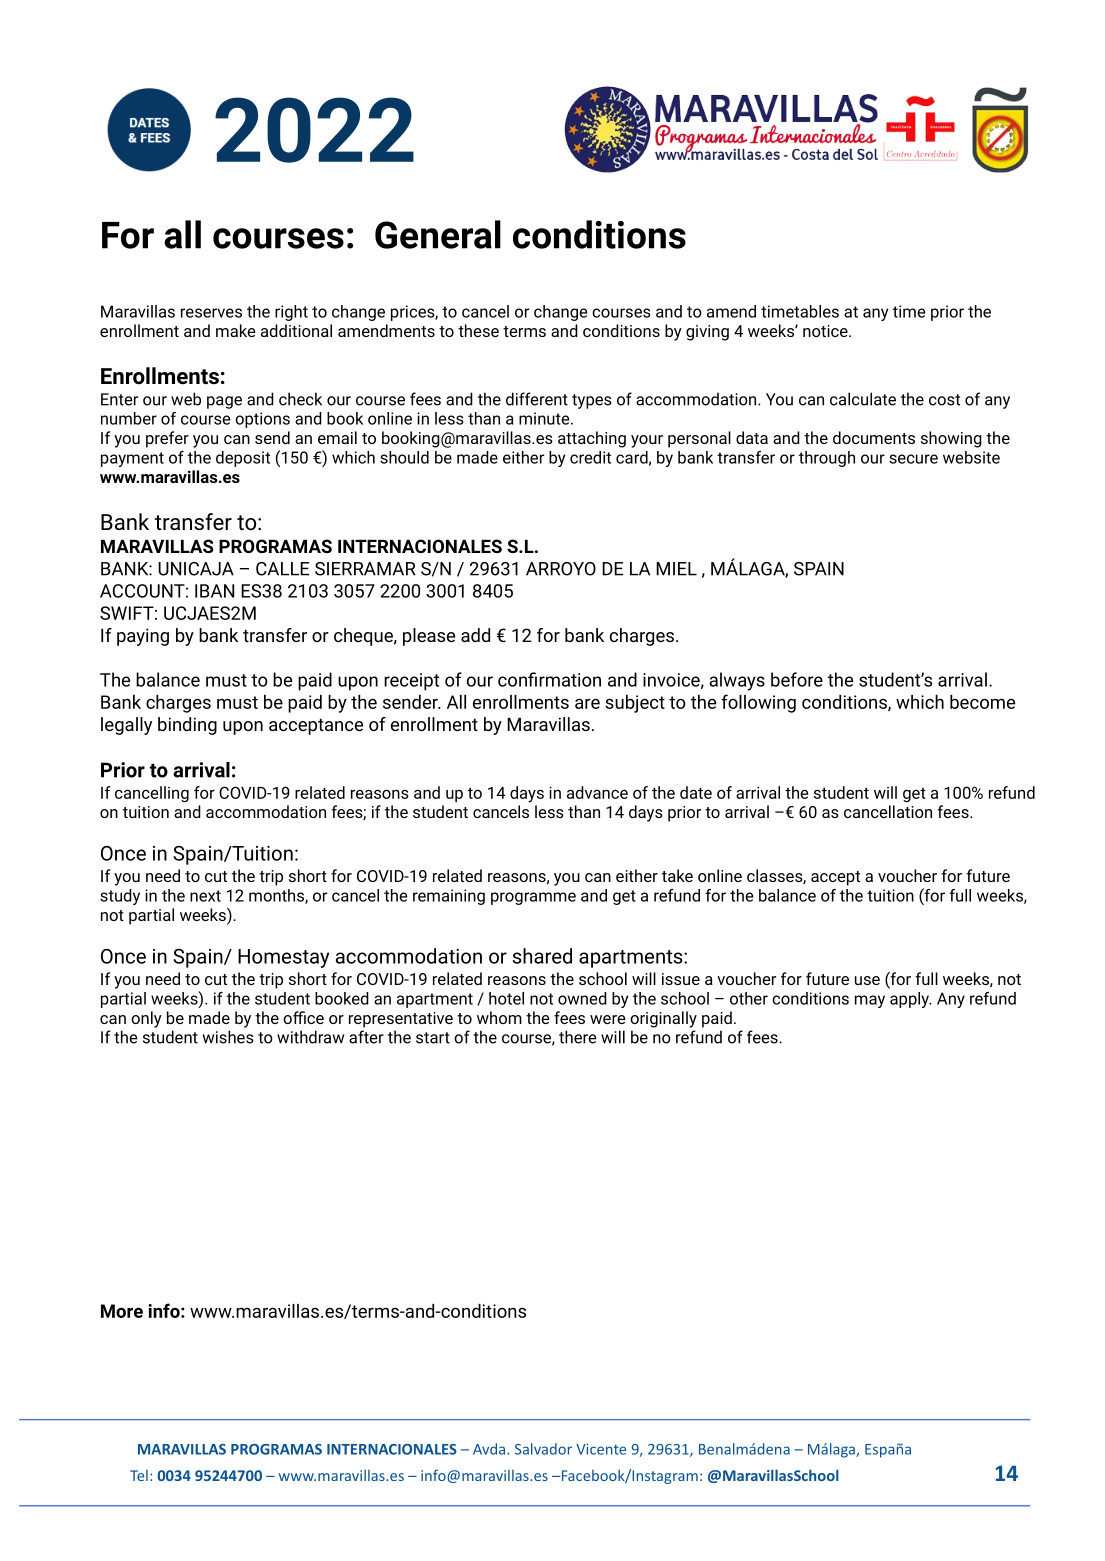 Image resolution: width=1105 pixels, height=1561 pixels. Describe the element at coordinates (870, 1001) in the screenshot. I see `may` at that location.
